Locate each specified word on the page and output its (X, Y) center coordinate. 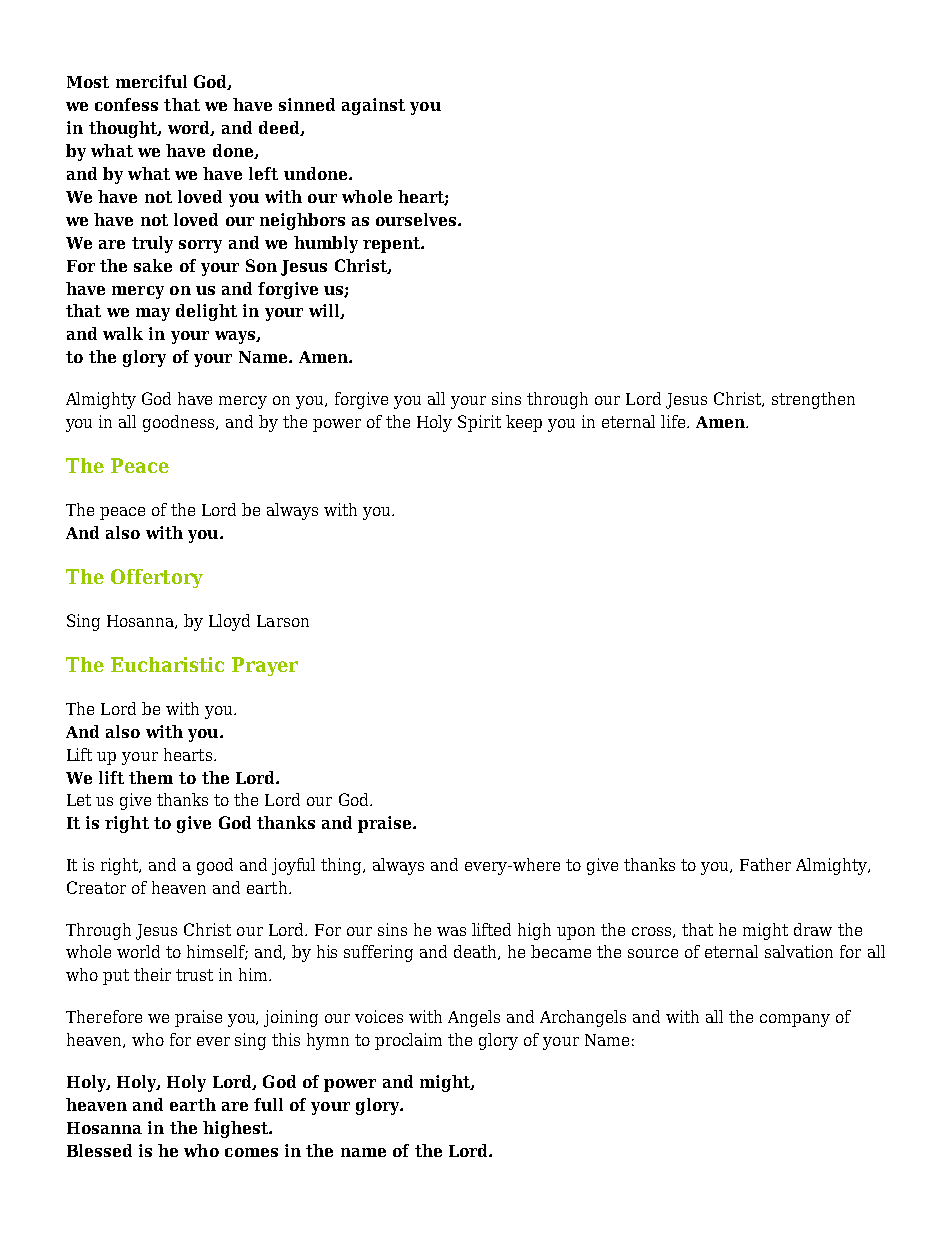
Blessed (99, 1150)
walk (123, 333)
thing (343, 866)
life (674, 421)
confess (126, 104)
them (151, 777)
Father (765, 864)
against (373, 106)
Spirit (479, 423)
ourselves (417, 219)
